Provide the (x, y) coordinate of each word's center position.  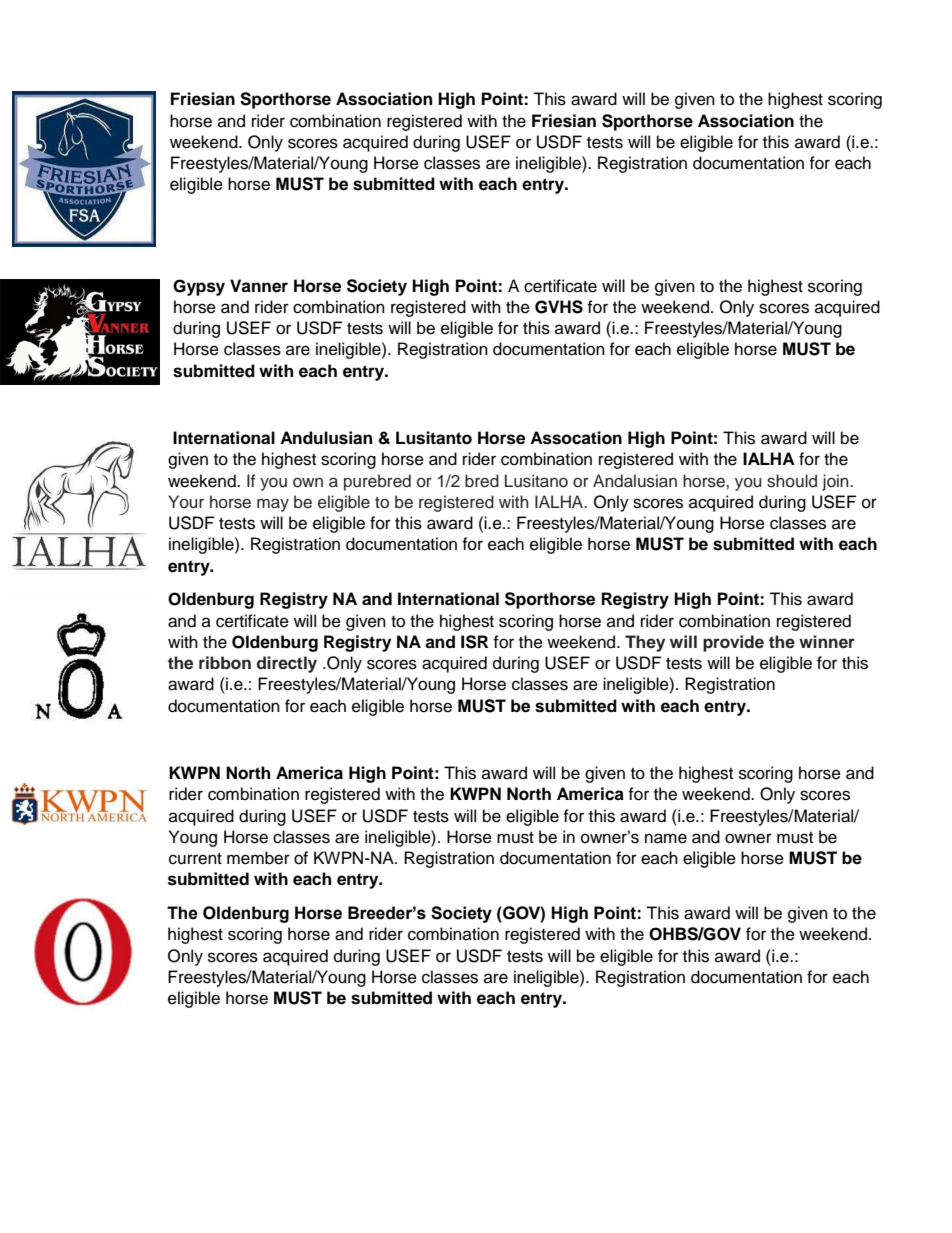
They (645, 643)
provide (733, 643)
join (836, 482)
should (792, 481)
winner (827, 642)
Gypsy (199, 287)
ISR (474, 642)
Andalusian (635, 481)
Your (186, 502)
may (273, 505)
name (666, 838)
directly (287, 664)
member (258, 858)
